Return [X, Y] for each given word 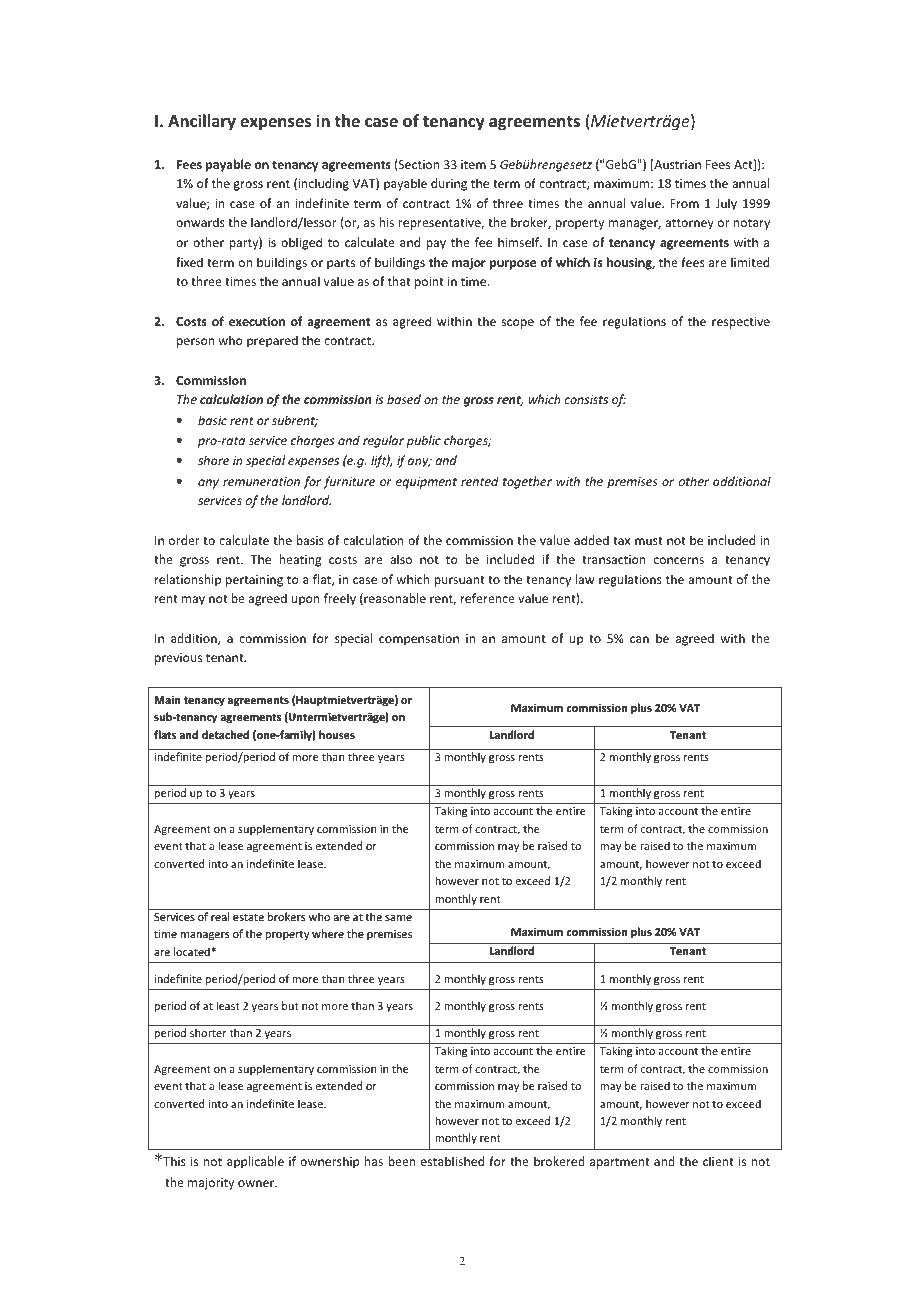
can [639, 639]
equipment [426, 483]
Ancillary [202, 122]
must [648, 541]
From [684, 203]
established [452, 1161]
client [718, 1161]
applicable [255, 1162]
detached [225, 734]
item [473, 164]
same [398, 918]
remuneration [261, 481]
